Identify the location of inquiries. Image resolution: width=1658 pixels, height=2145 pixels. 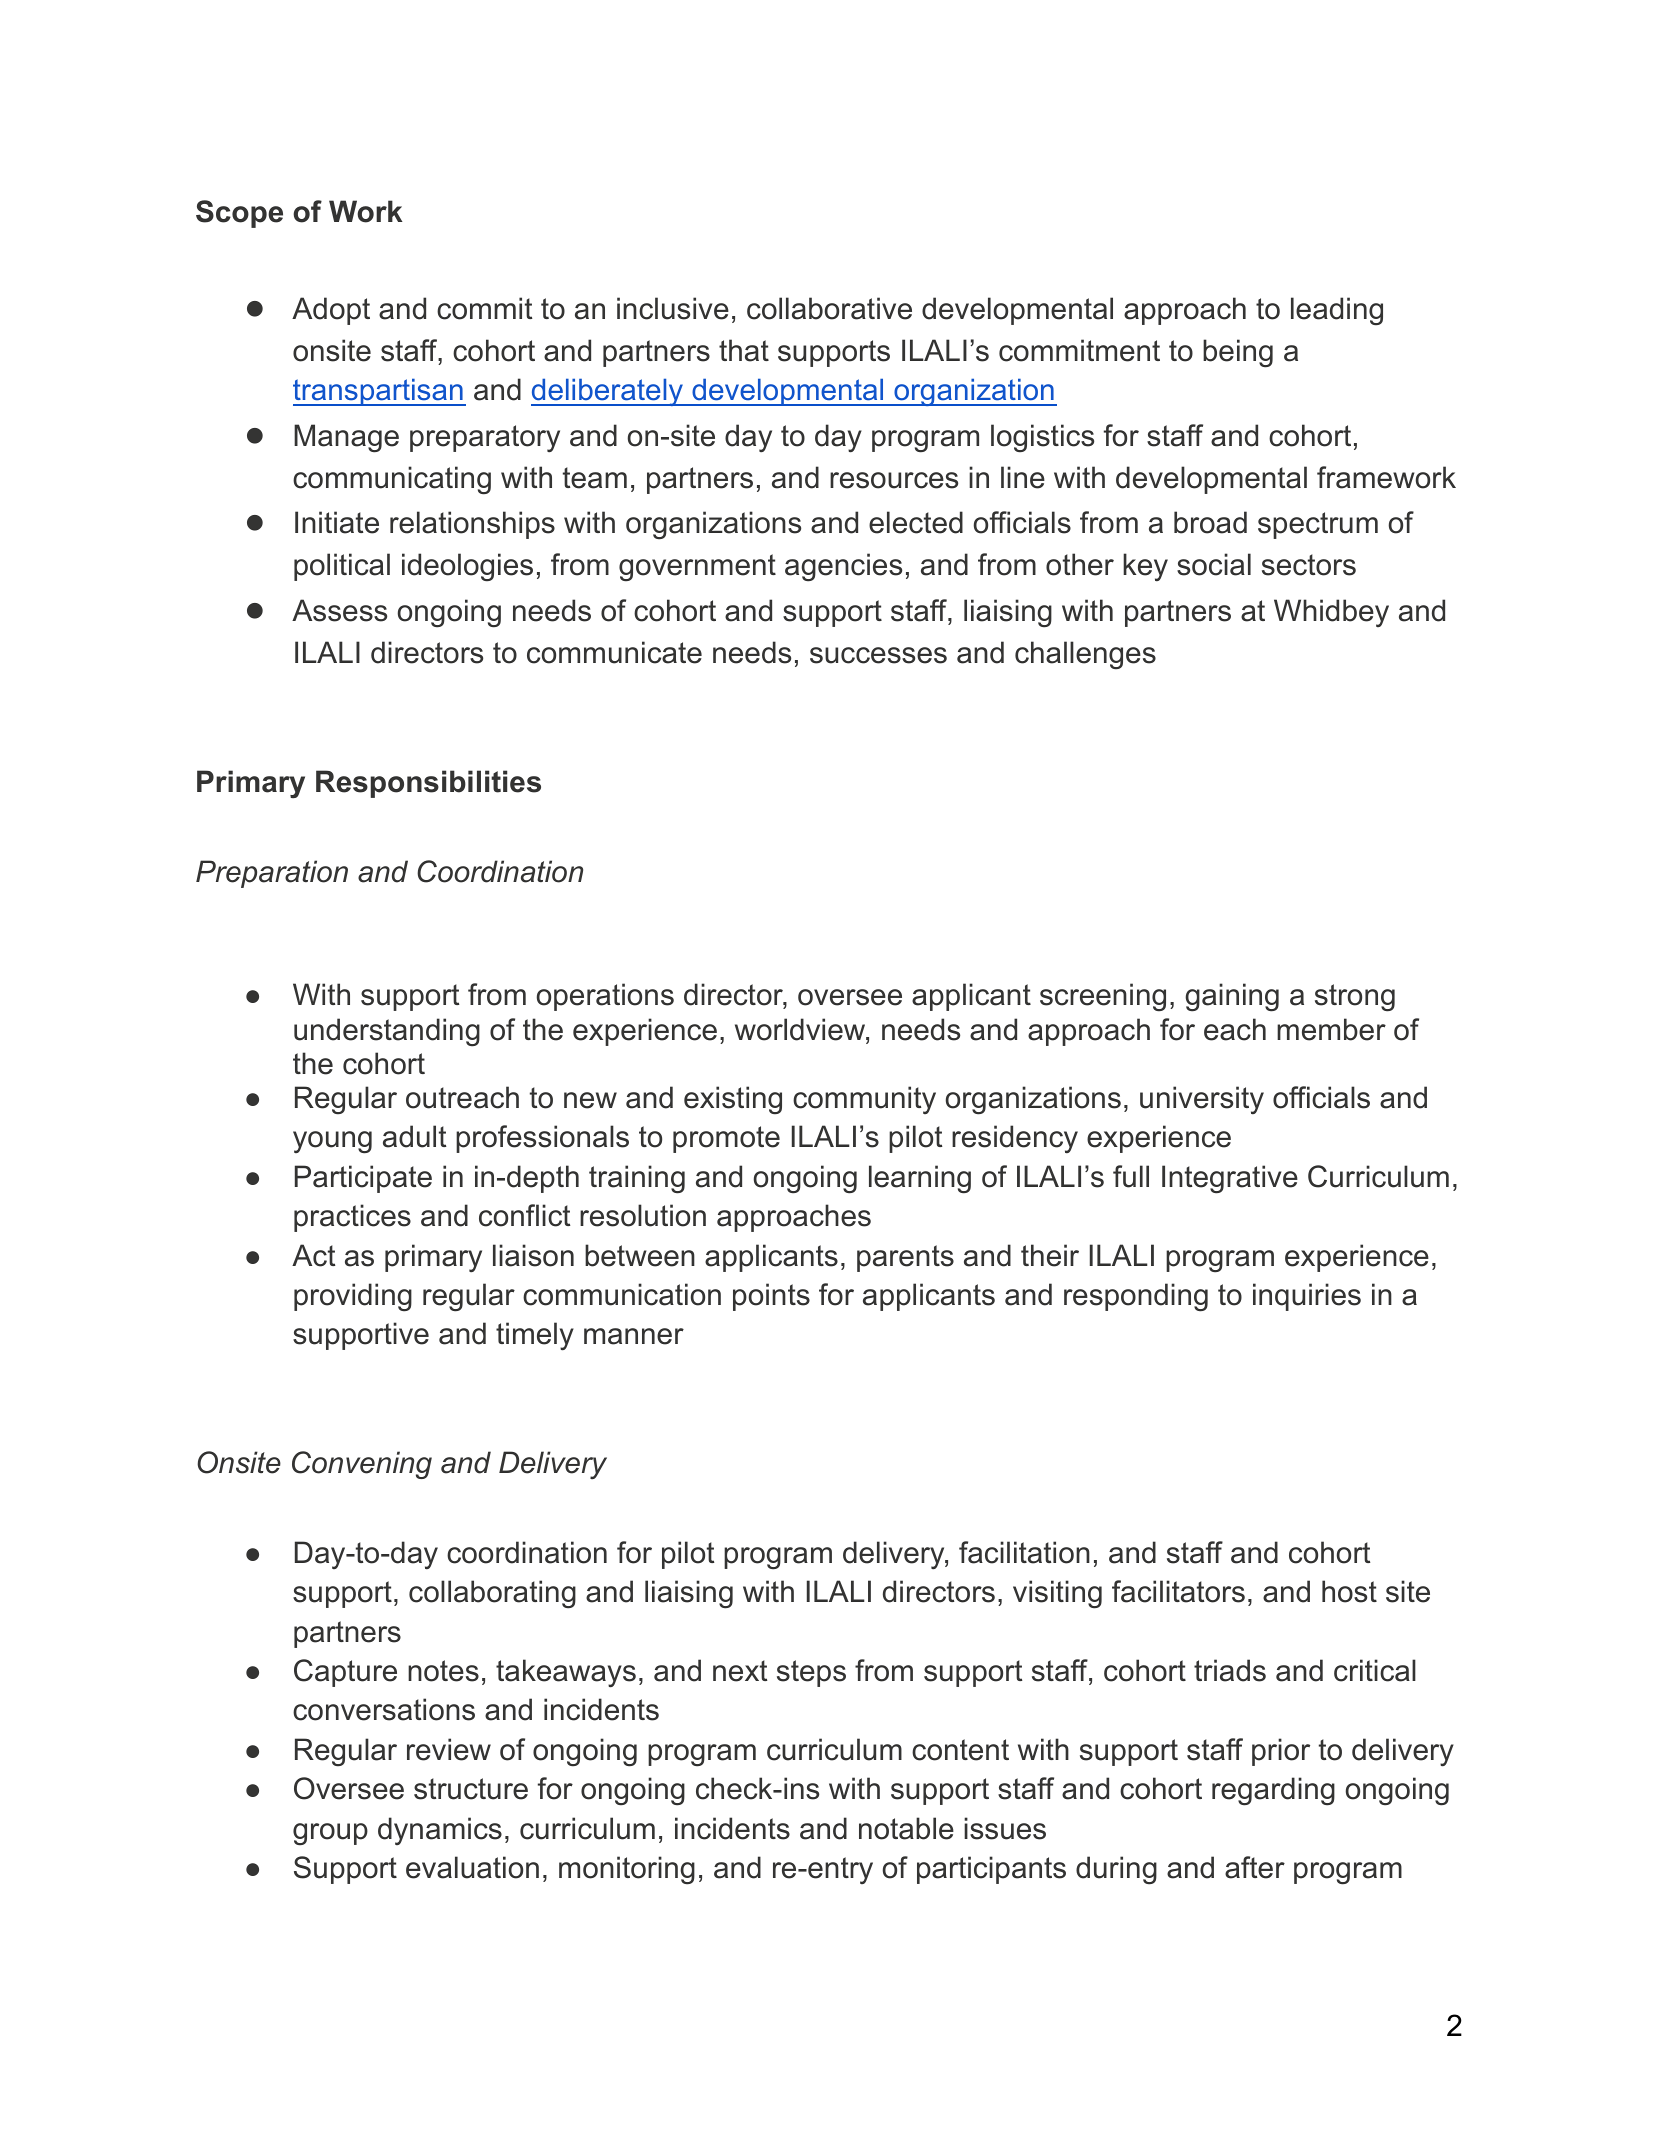
(1307, 1297).
